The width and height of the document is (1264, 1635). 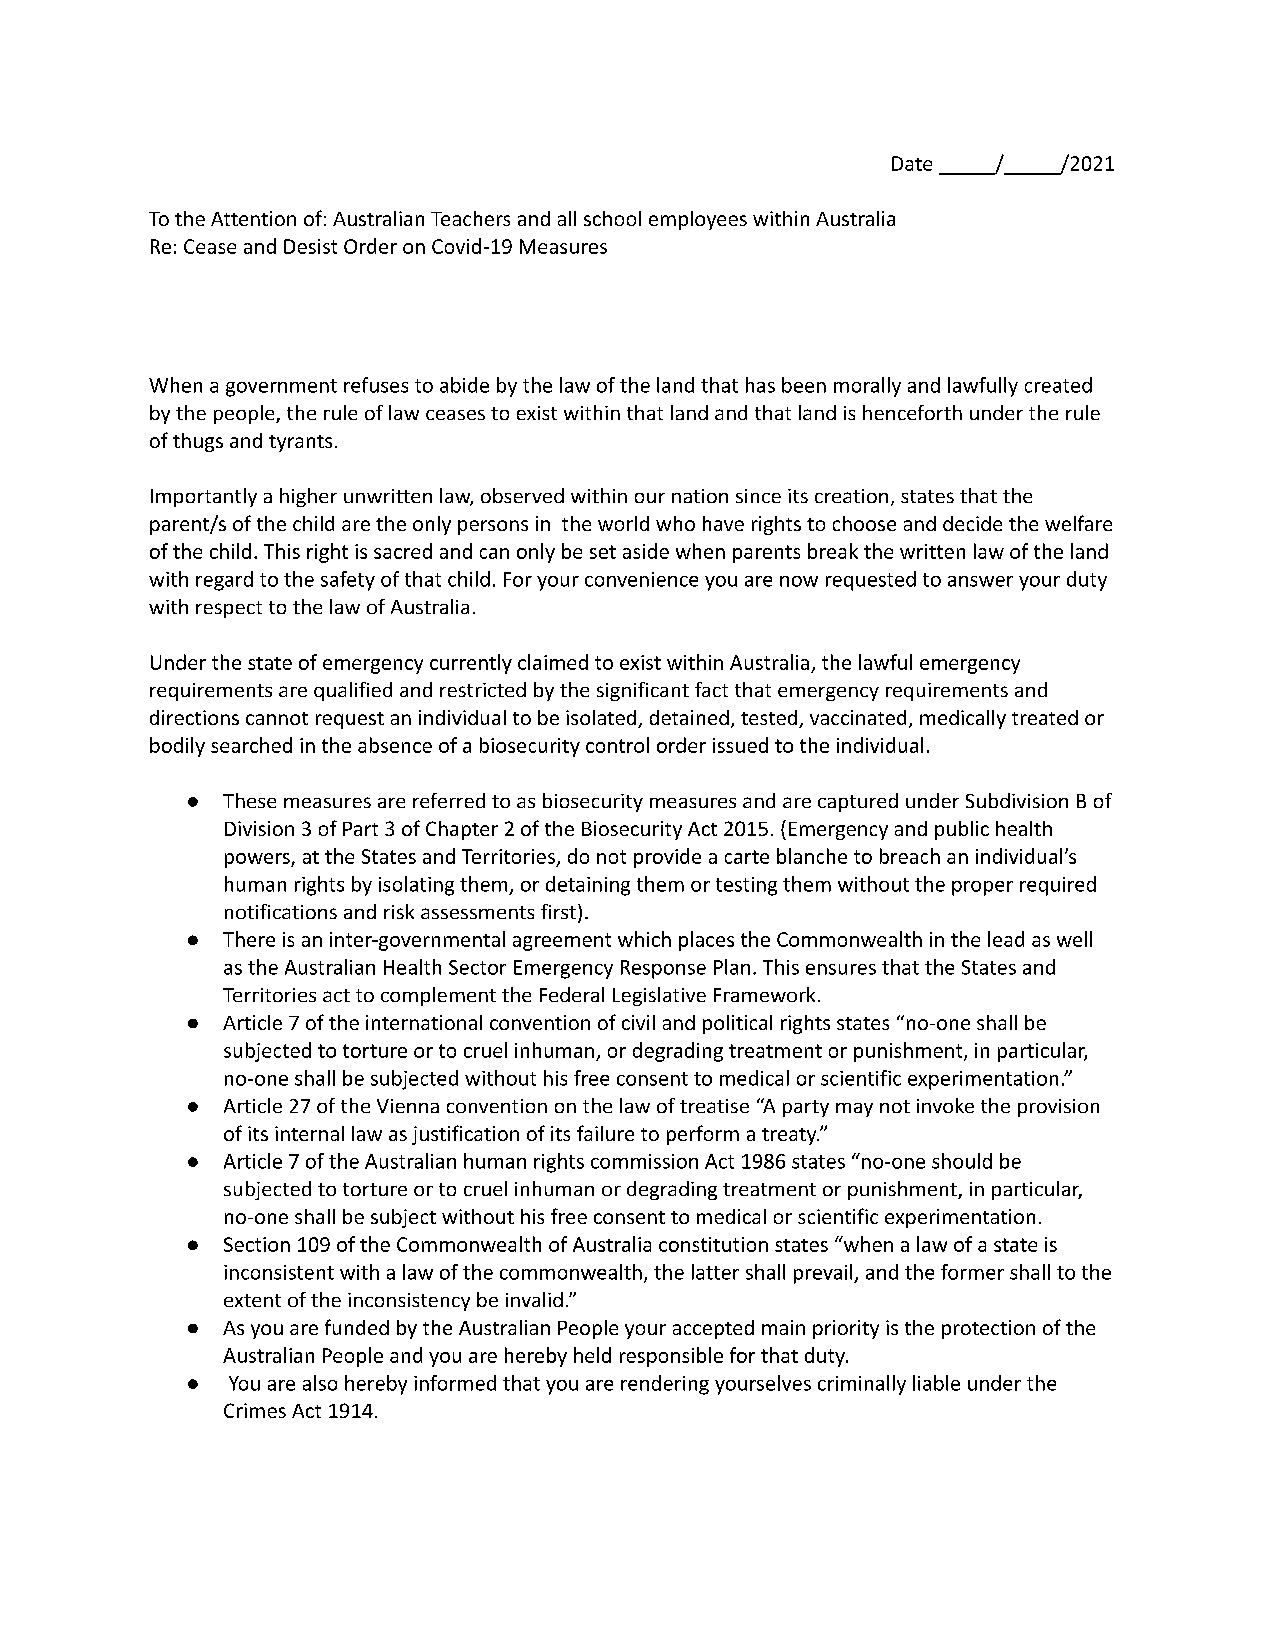 I want to click on henceforth, so click(x=912, y=412).
